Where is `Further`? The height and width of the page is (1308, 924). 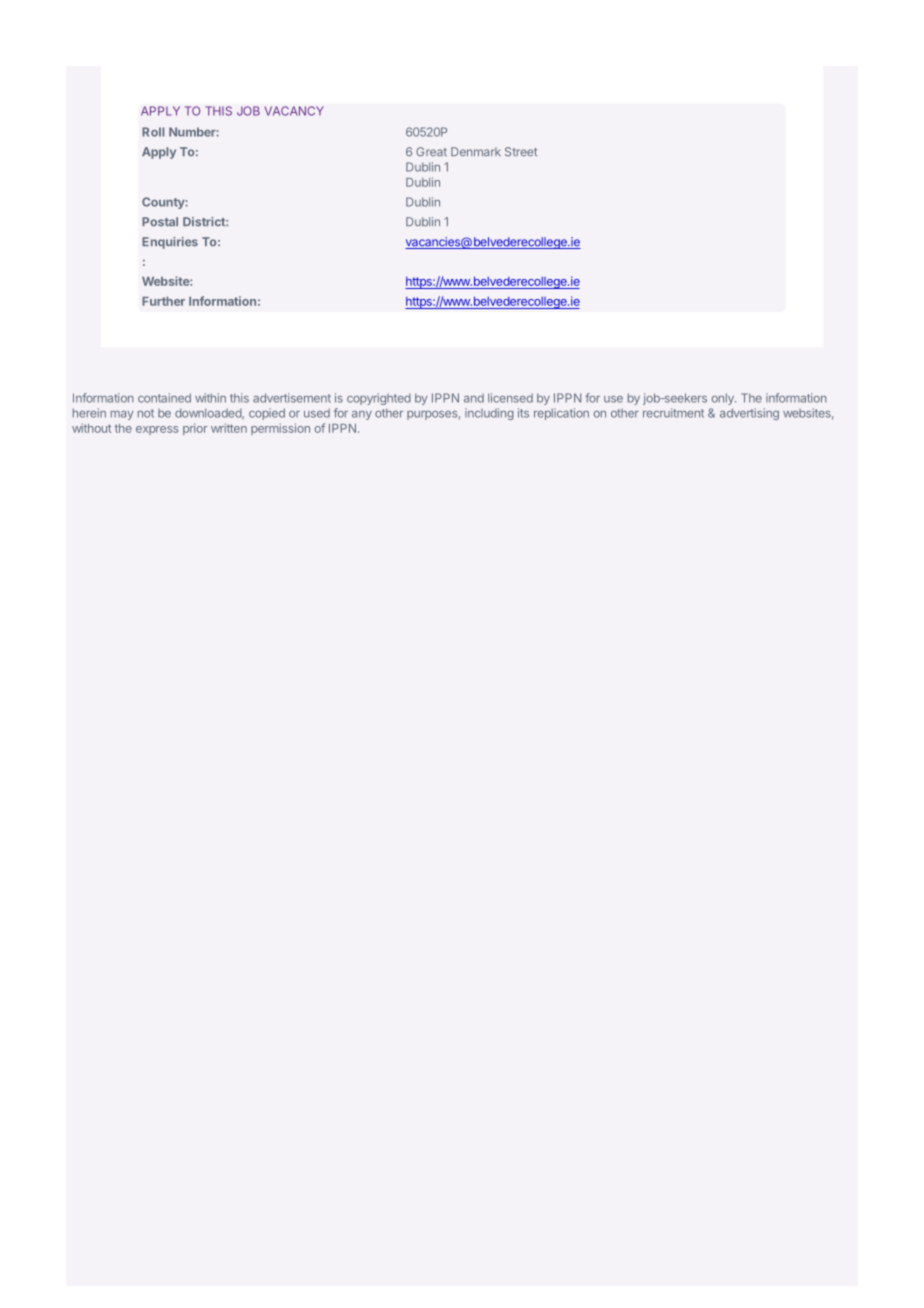 Further is located at coordinates (163, 301).
